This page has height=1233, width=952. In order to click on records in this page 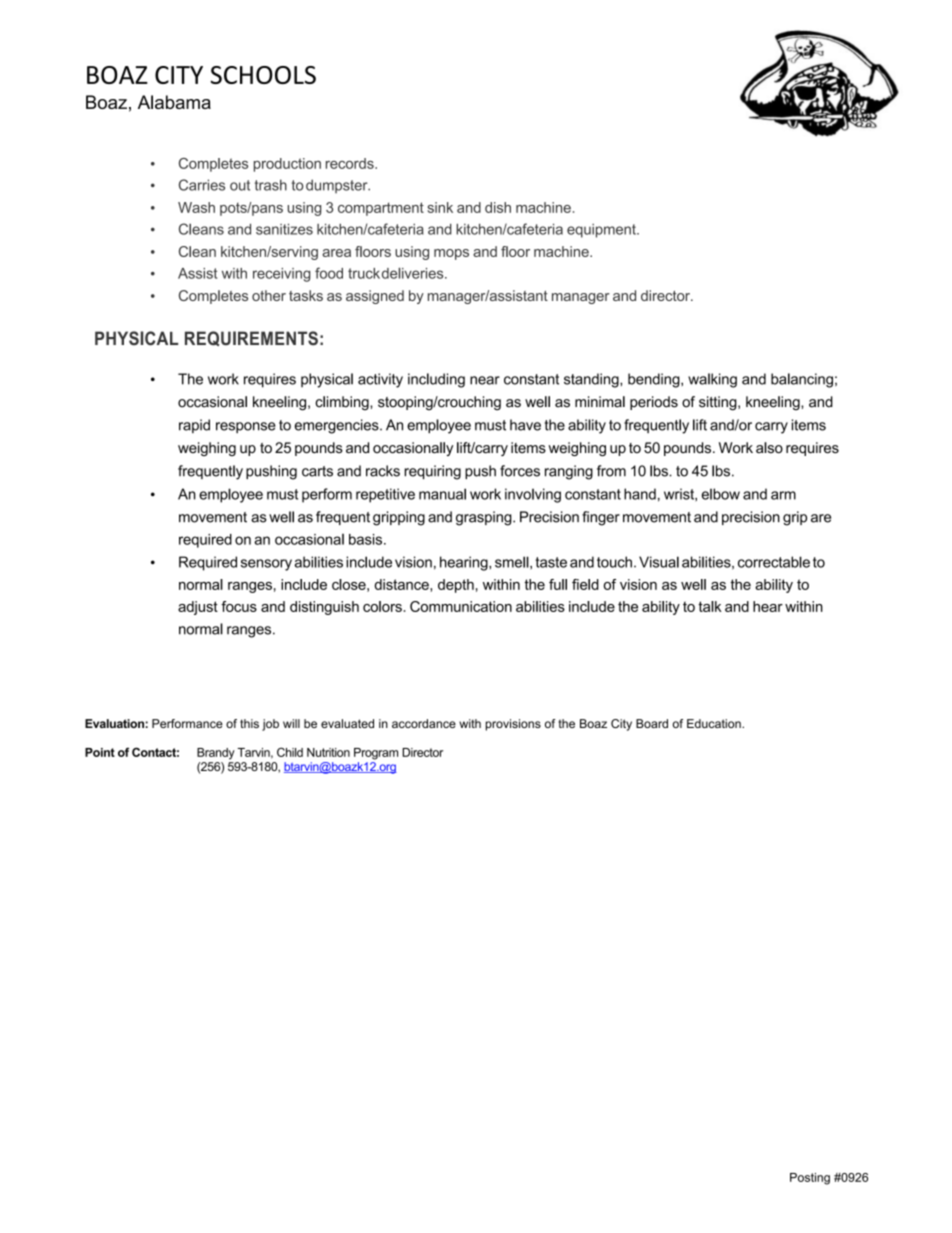, I will do `click(351, 163)`.
